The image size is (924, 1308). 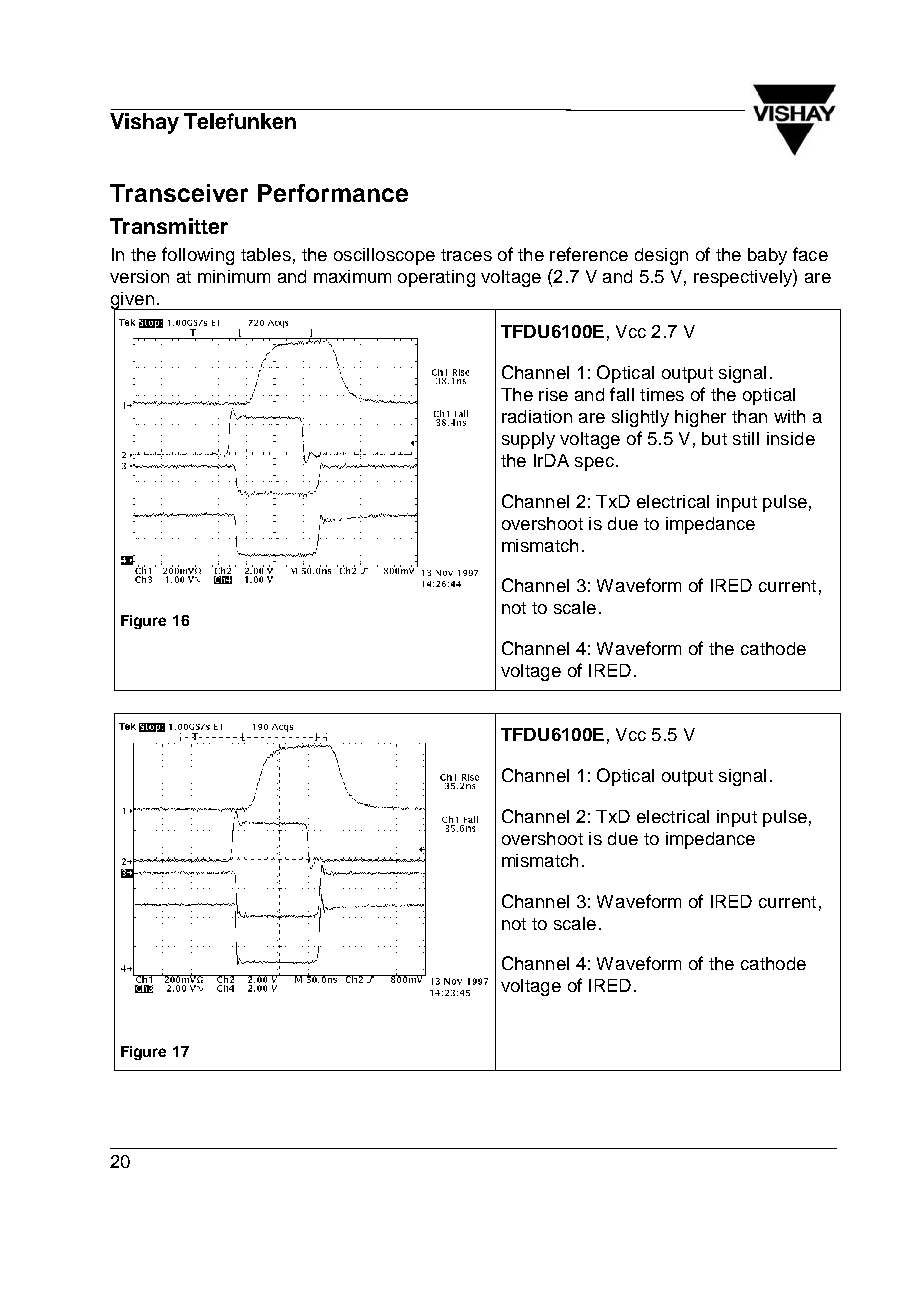 What do you see at coordinates (466, 255) in the screenshot?
I see `traces` at bounding box center [466, 255].
